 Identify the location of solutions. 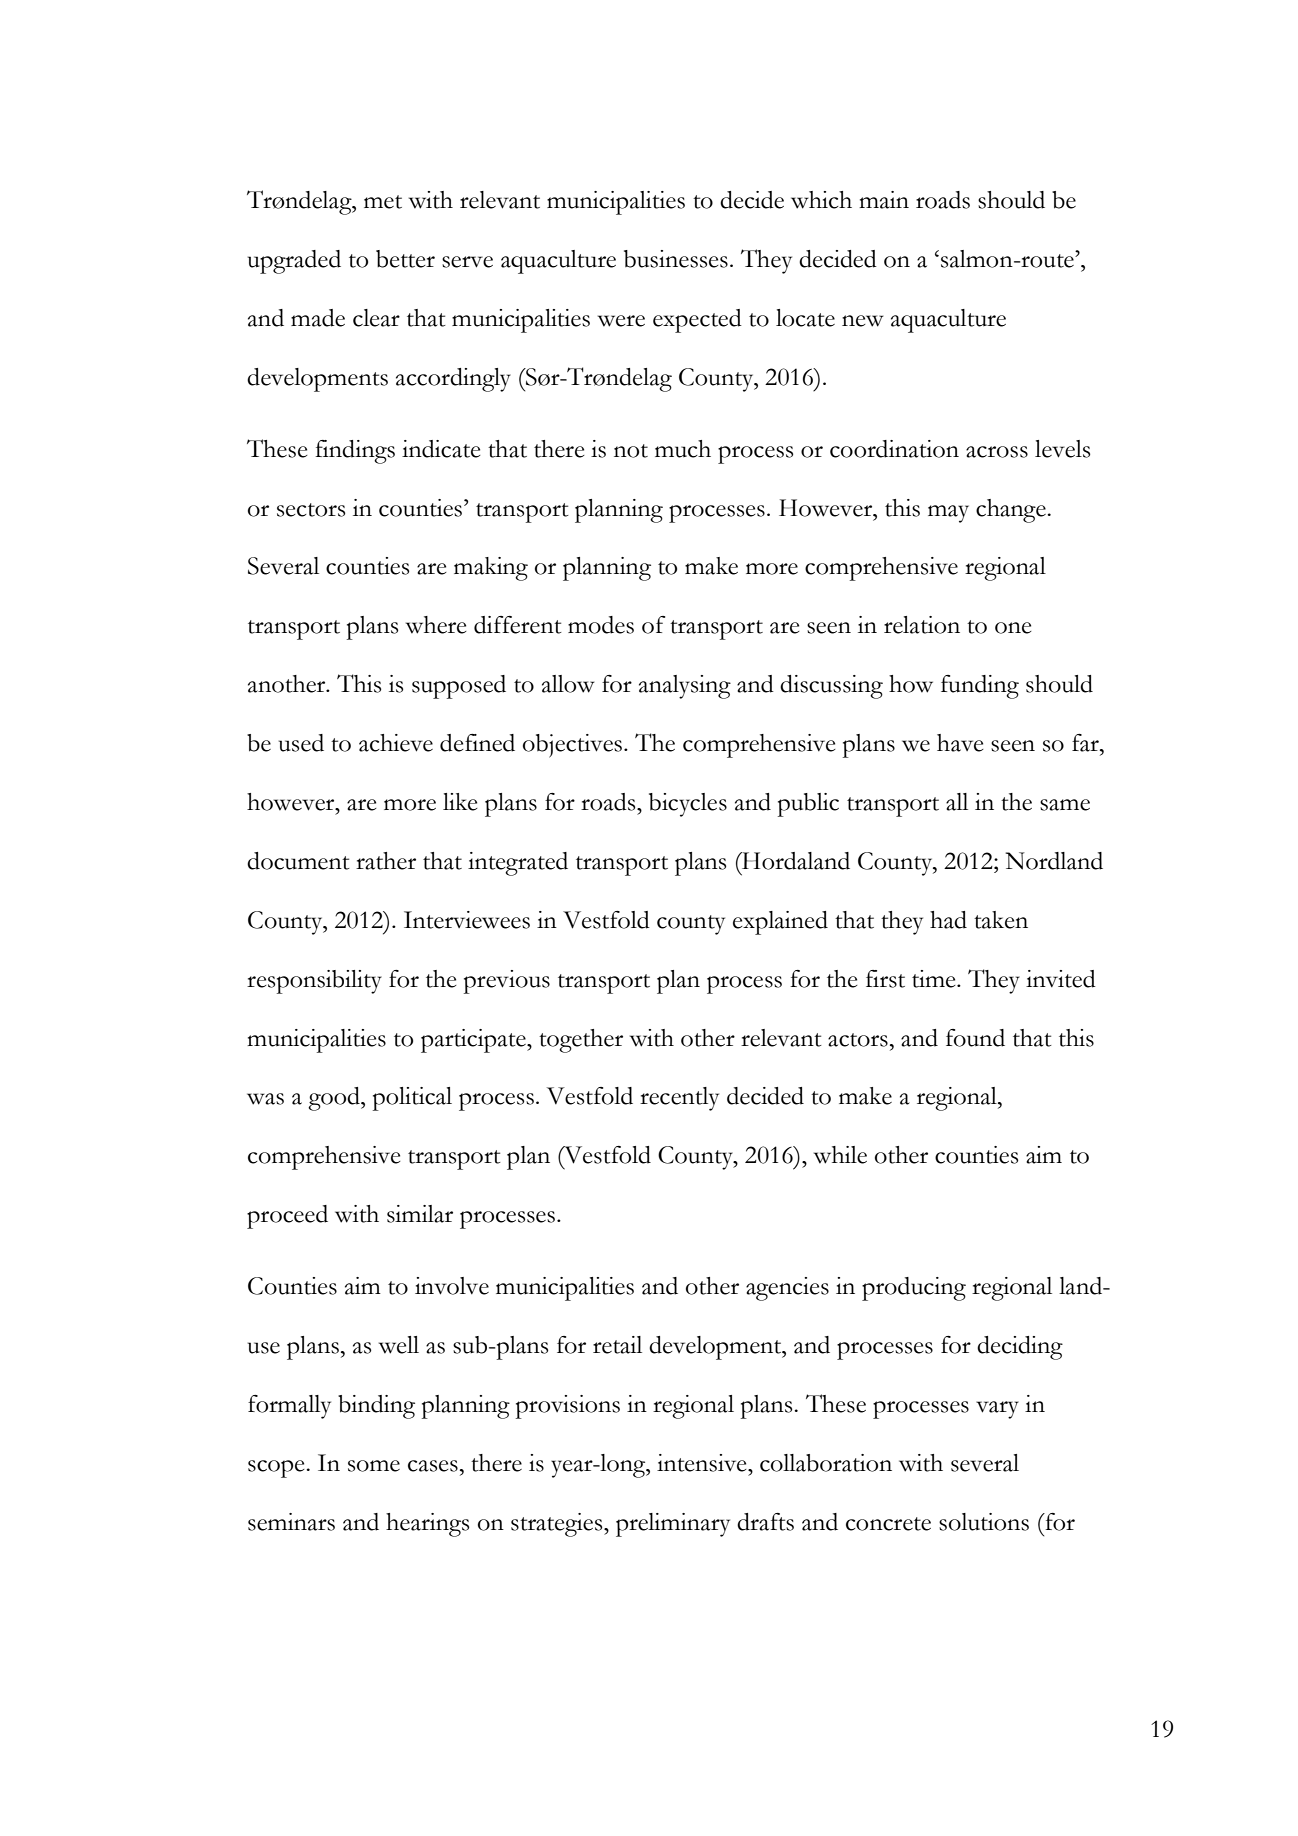
(984, 1522).
